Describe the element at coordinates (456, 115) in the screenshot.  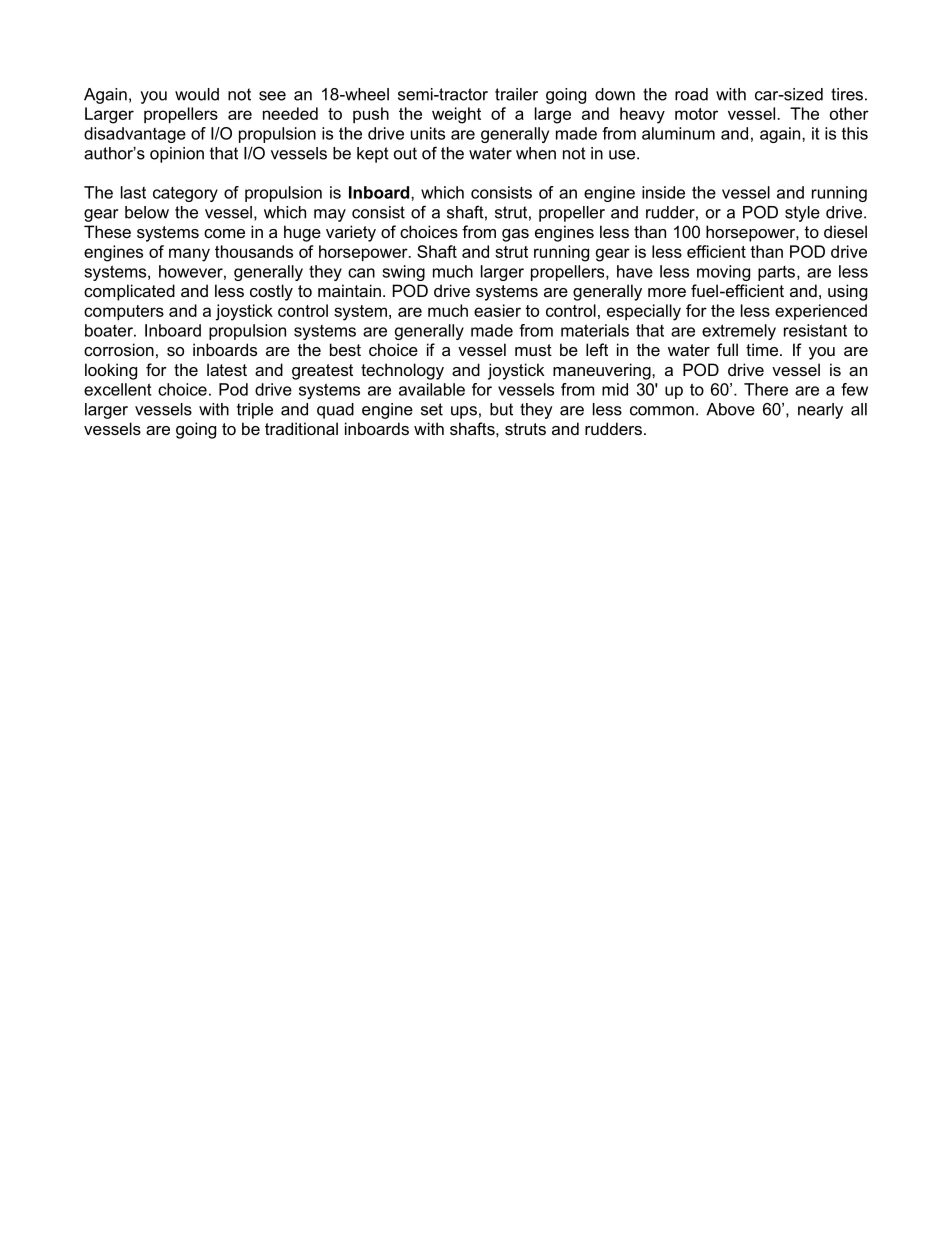
I see `weight` at that location.
